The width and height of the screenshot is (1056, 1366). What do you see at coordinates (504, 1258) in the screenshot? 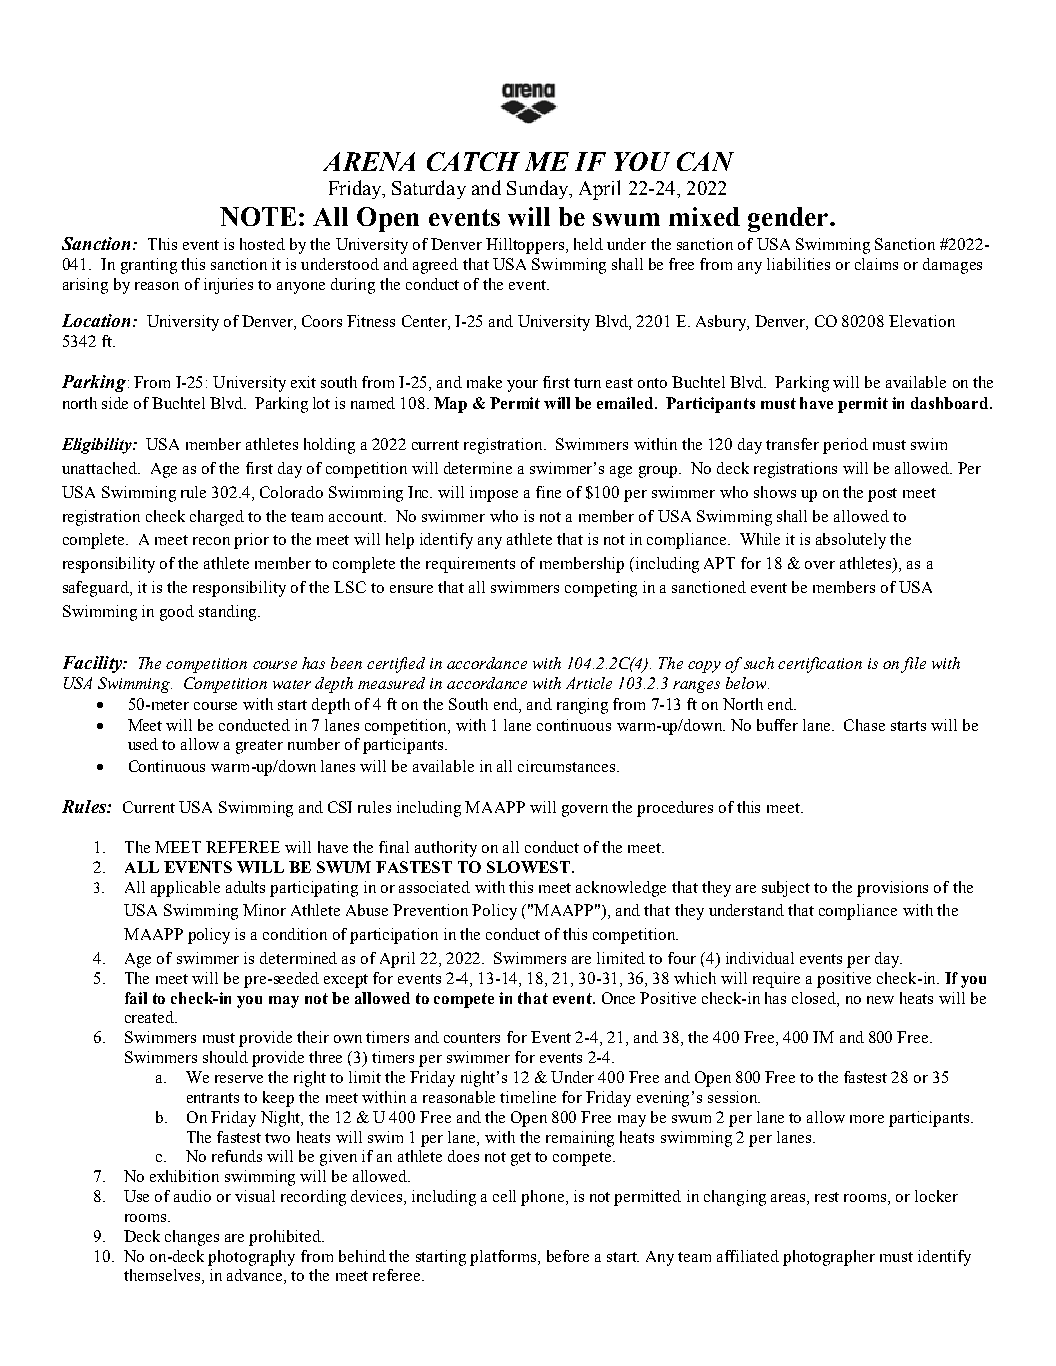
I see `platforms` at bounding box center [504, 1258].
